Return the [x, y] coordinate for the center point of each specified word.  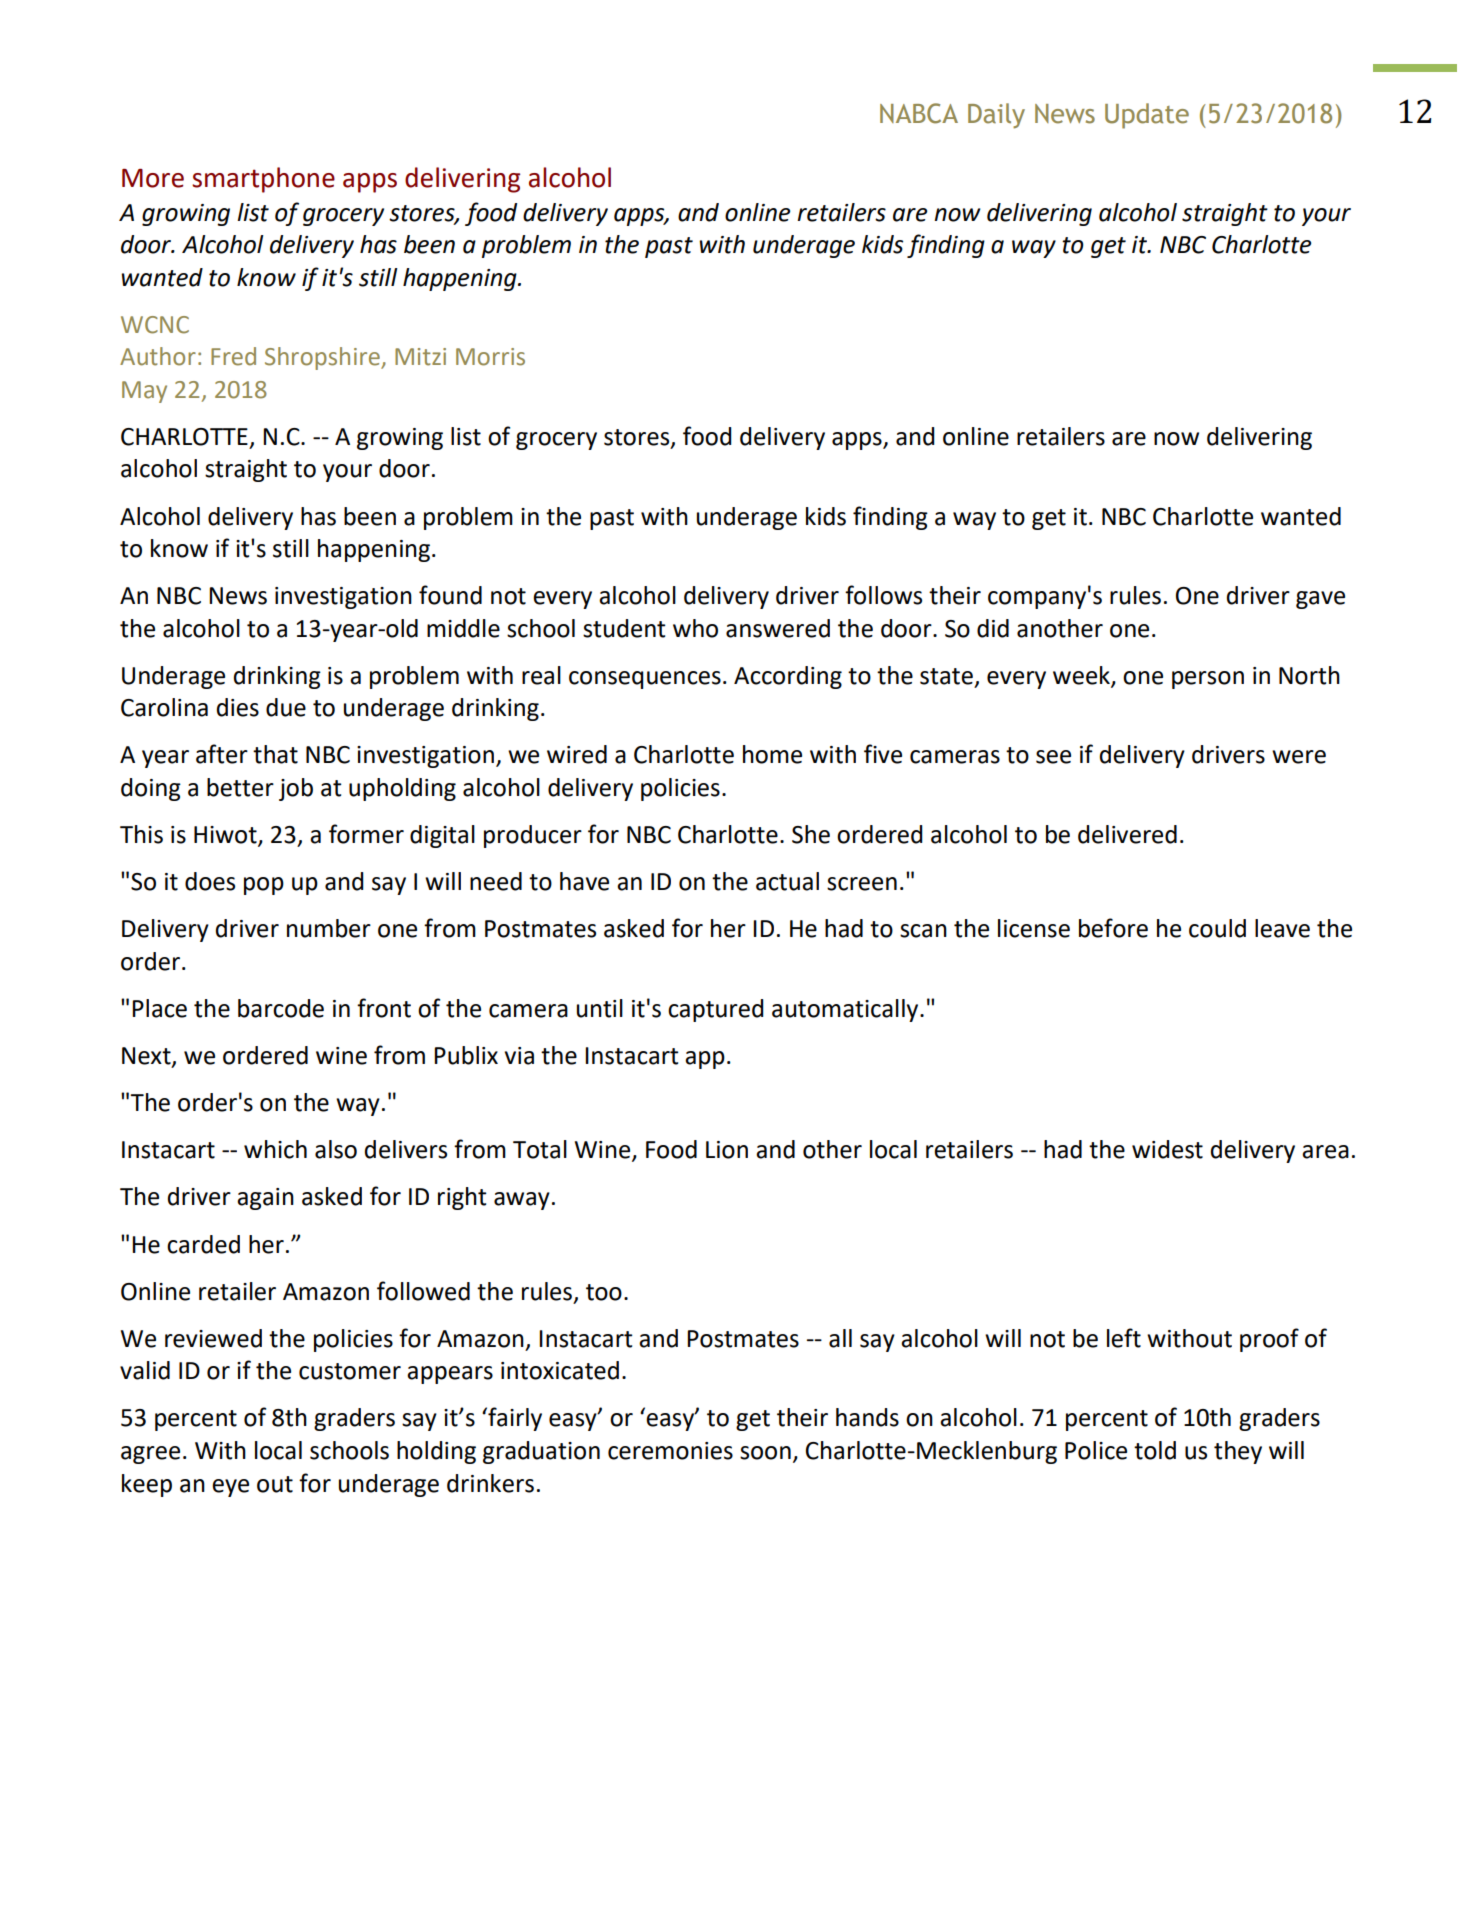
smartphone [263, 180]
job [296, 789]
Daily [996, 116]
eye [230, 1488]
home [772, 754]
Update [1147, 116]
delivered [1127, 834]
